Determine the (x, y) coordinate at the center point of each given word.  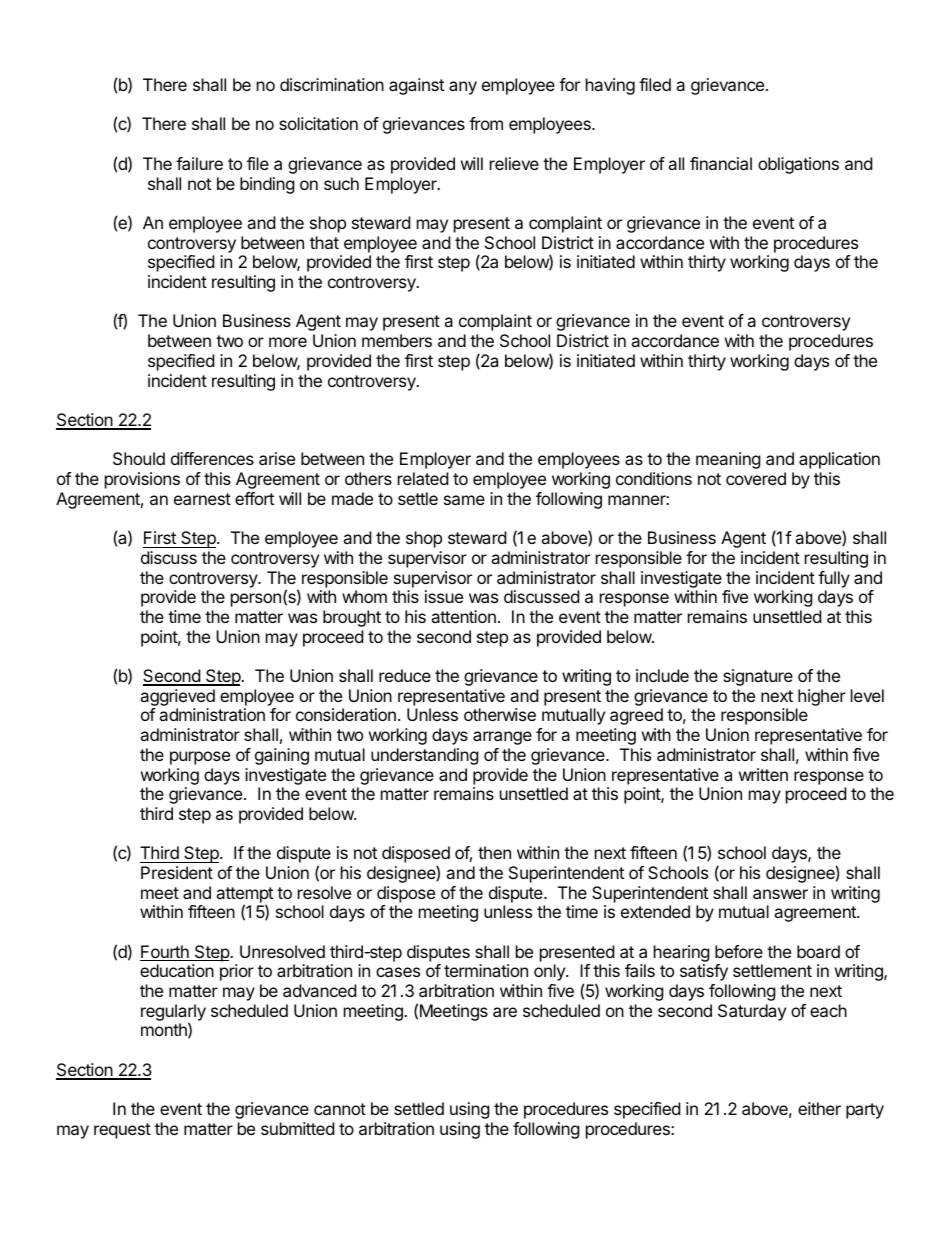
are (505, 1012)
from (486, 123)
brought (352, 618)
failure (199, 163)
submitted (297, 1128)
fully (834, 579)
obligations (798, 165)
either (819, 1108)
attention (463, 616)
